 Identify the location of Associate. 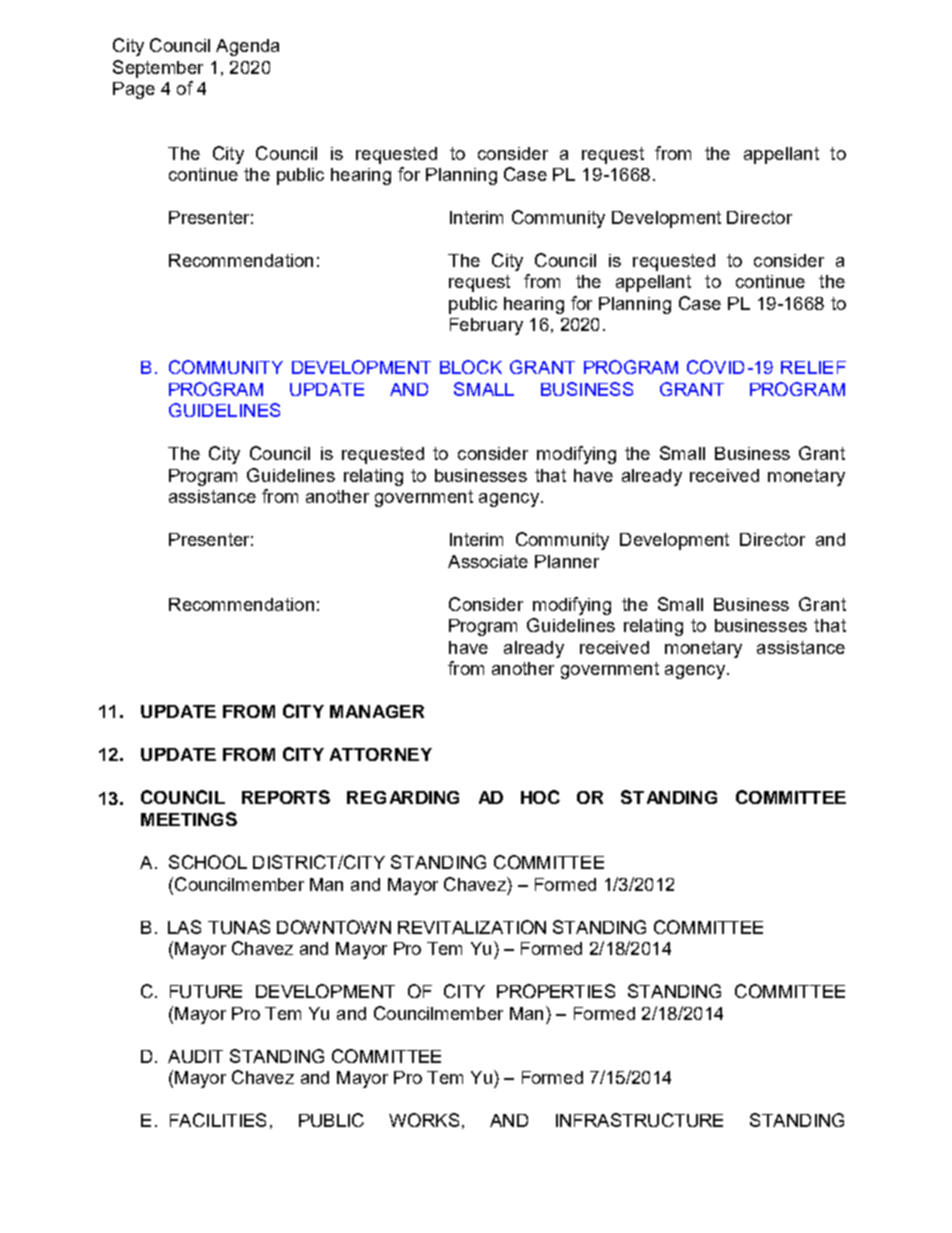
(488, 561).
